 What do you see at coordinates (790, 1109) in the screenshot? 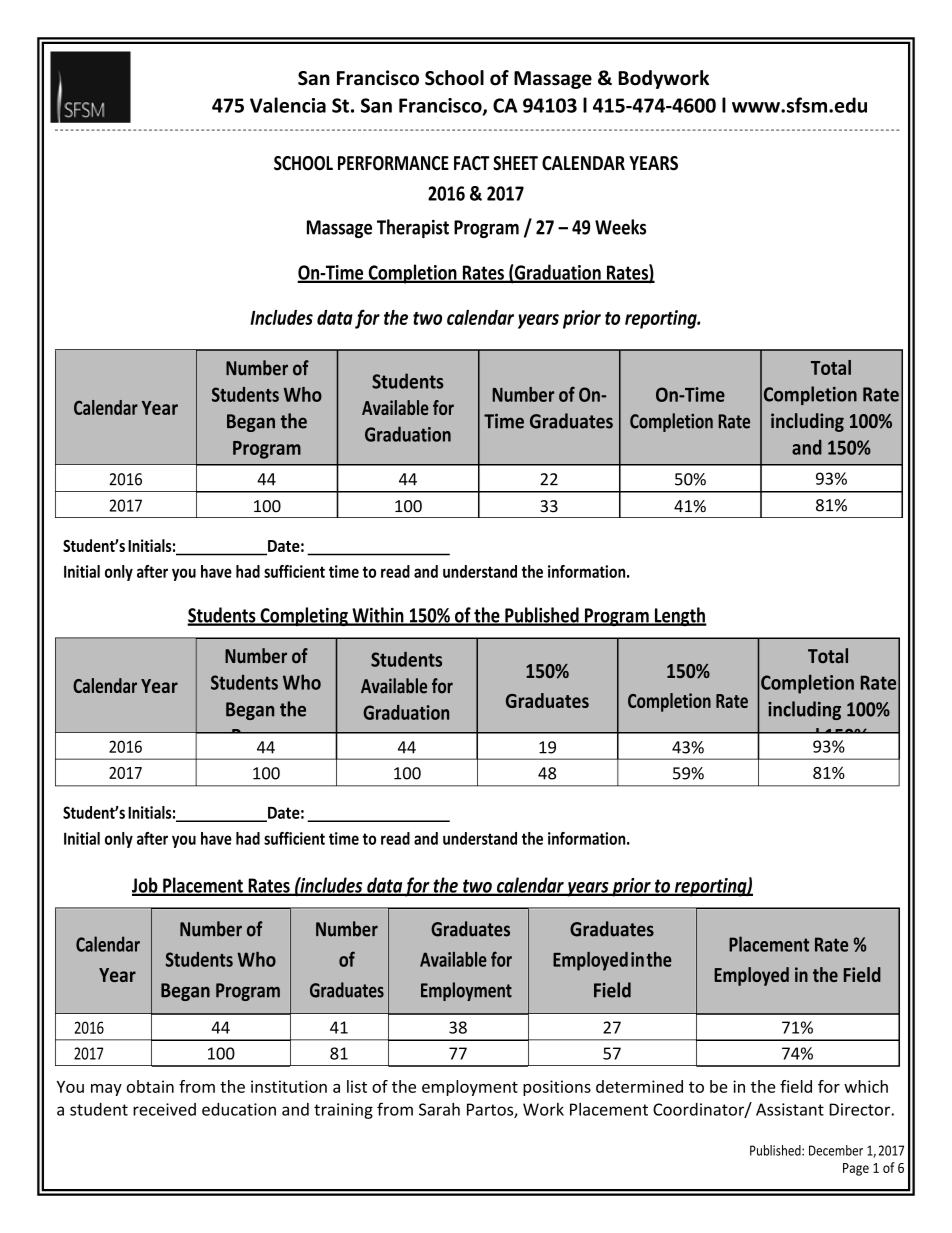
I see `Assistant` at bounding box center [790, 1109].
